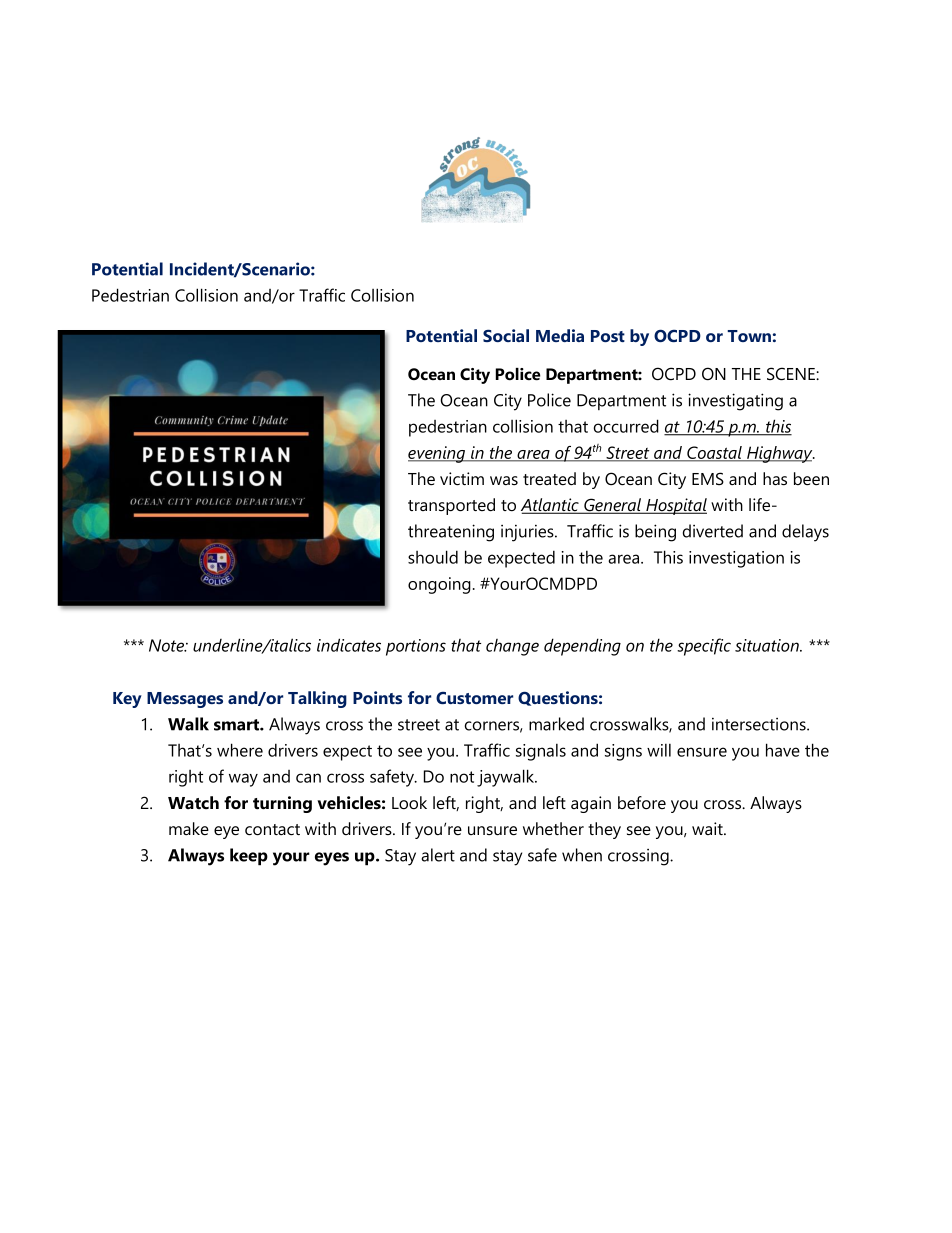 The height and width of the screenshot is (1233, 952). I want to click on Media, so click(560, 335).
